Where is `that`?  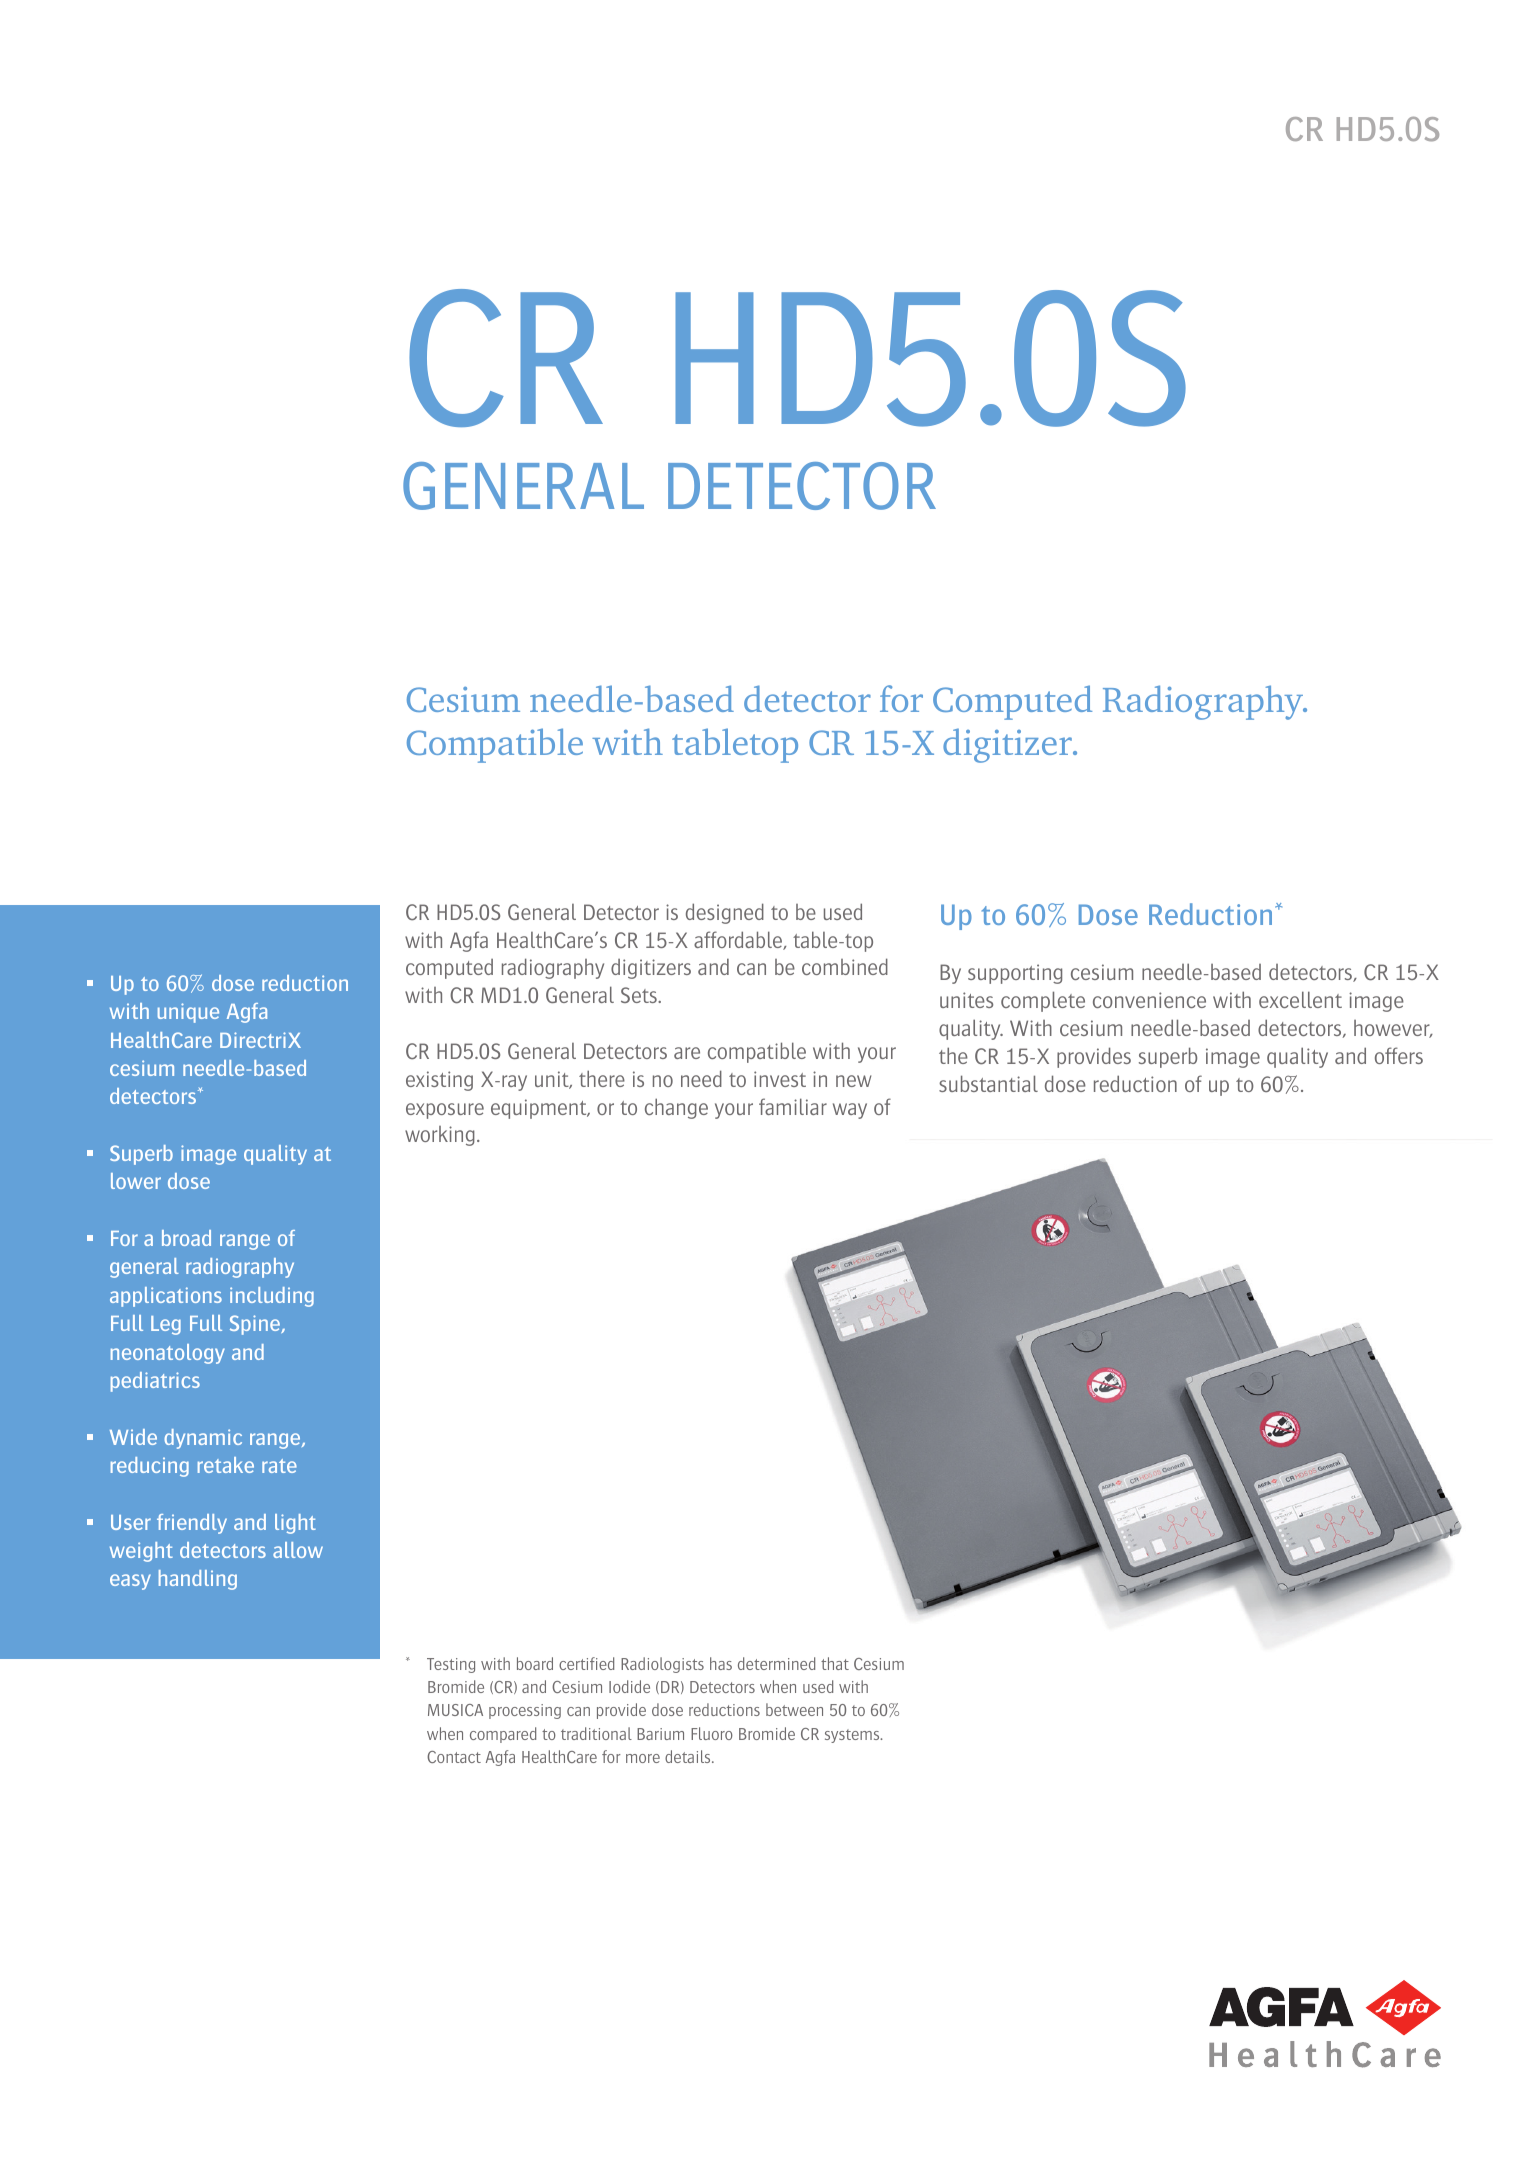 that is located at coordinates (835, 1663).
